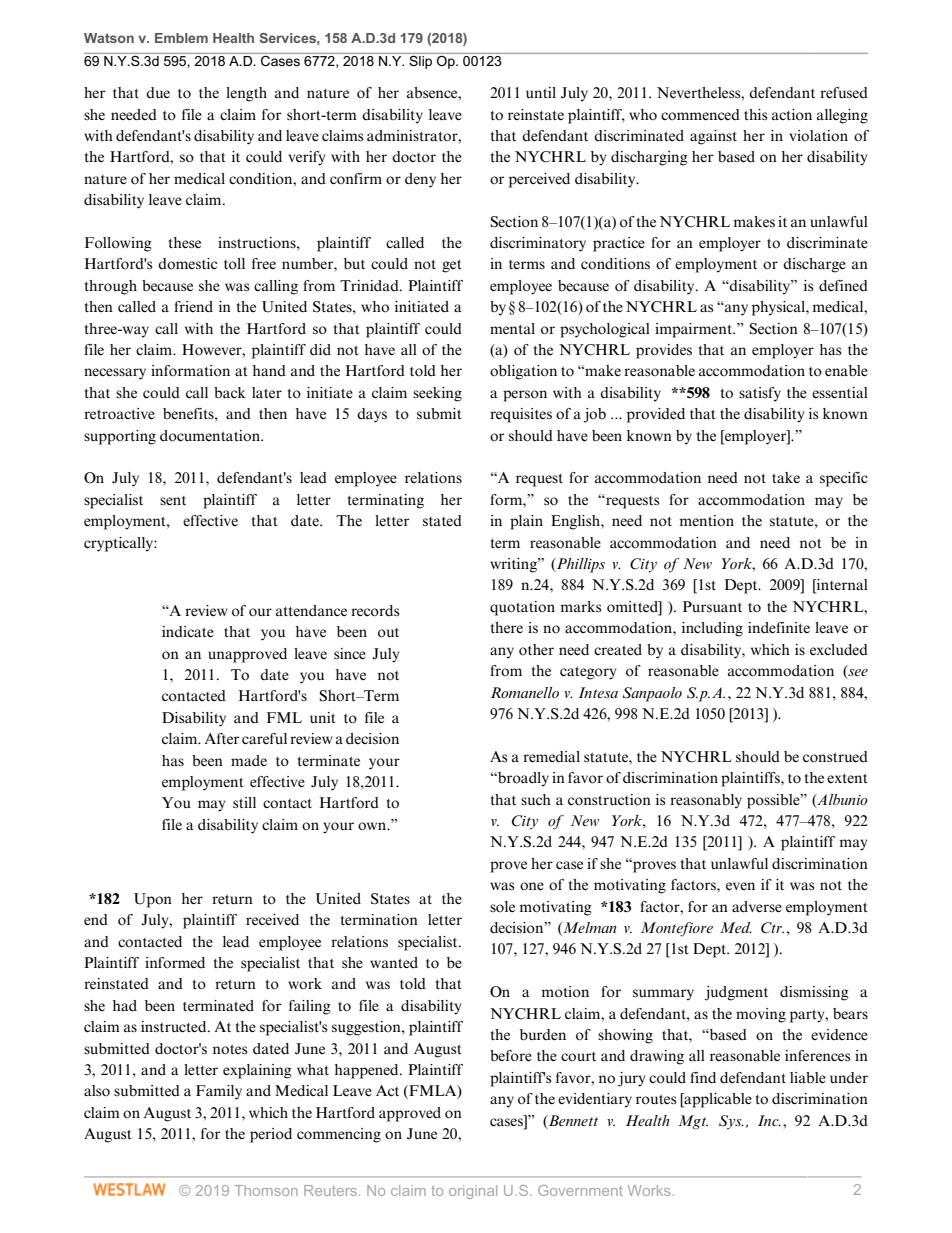 Image resolution: width=952 pixels, height=1233 pixels. Describe the element at coordinates (512, 328) in the screenshot. I see `mental` at that location.
